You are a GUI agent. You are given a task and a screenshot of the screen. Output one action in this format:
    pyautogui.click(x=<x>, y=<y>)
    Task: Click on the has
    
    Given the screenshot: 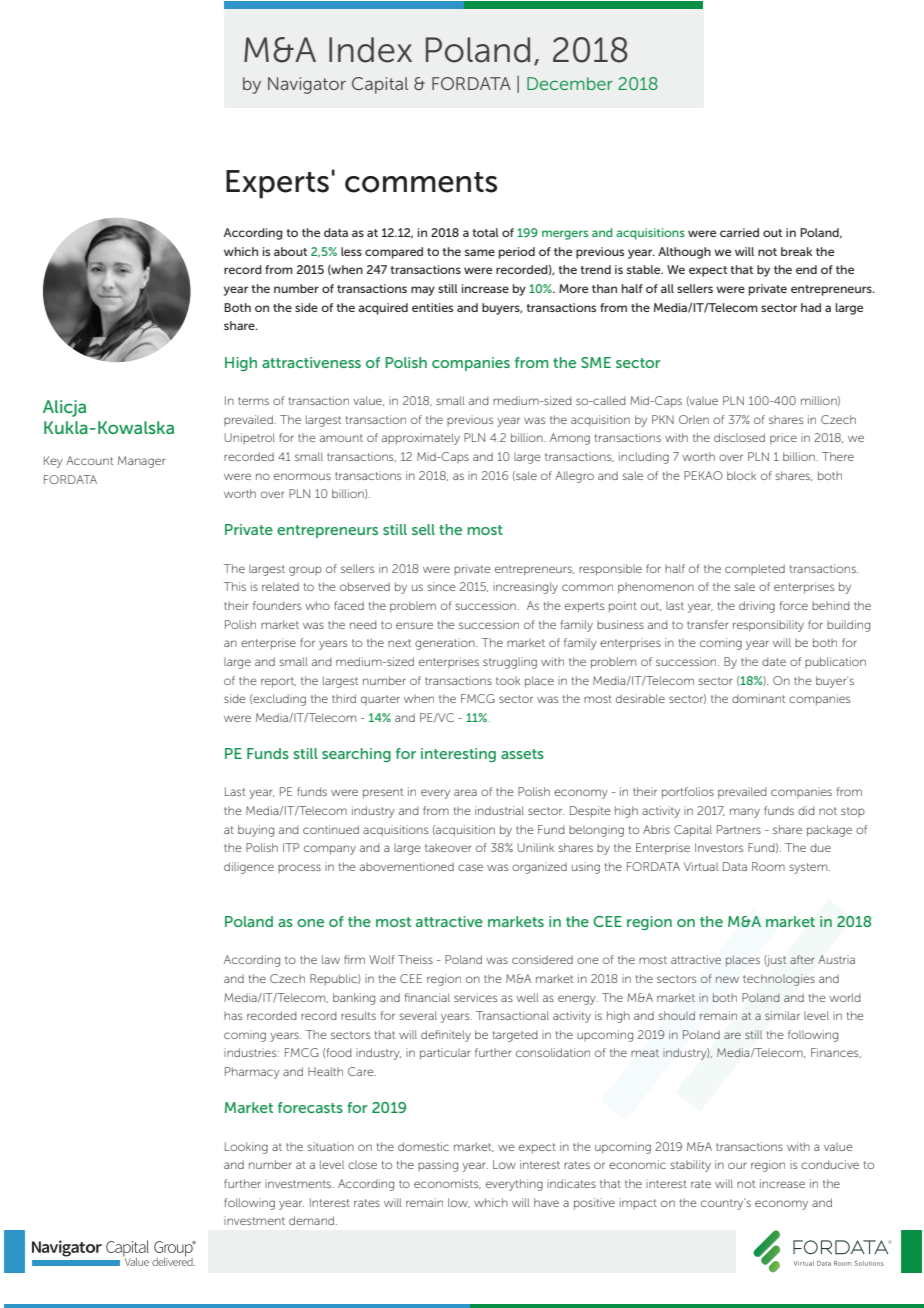 What is the action you would take?
    pyautogui.click(x=233, y=1016)
